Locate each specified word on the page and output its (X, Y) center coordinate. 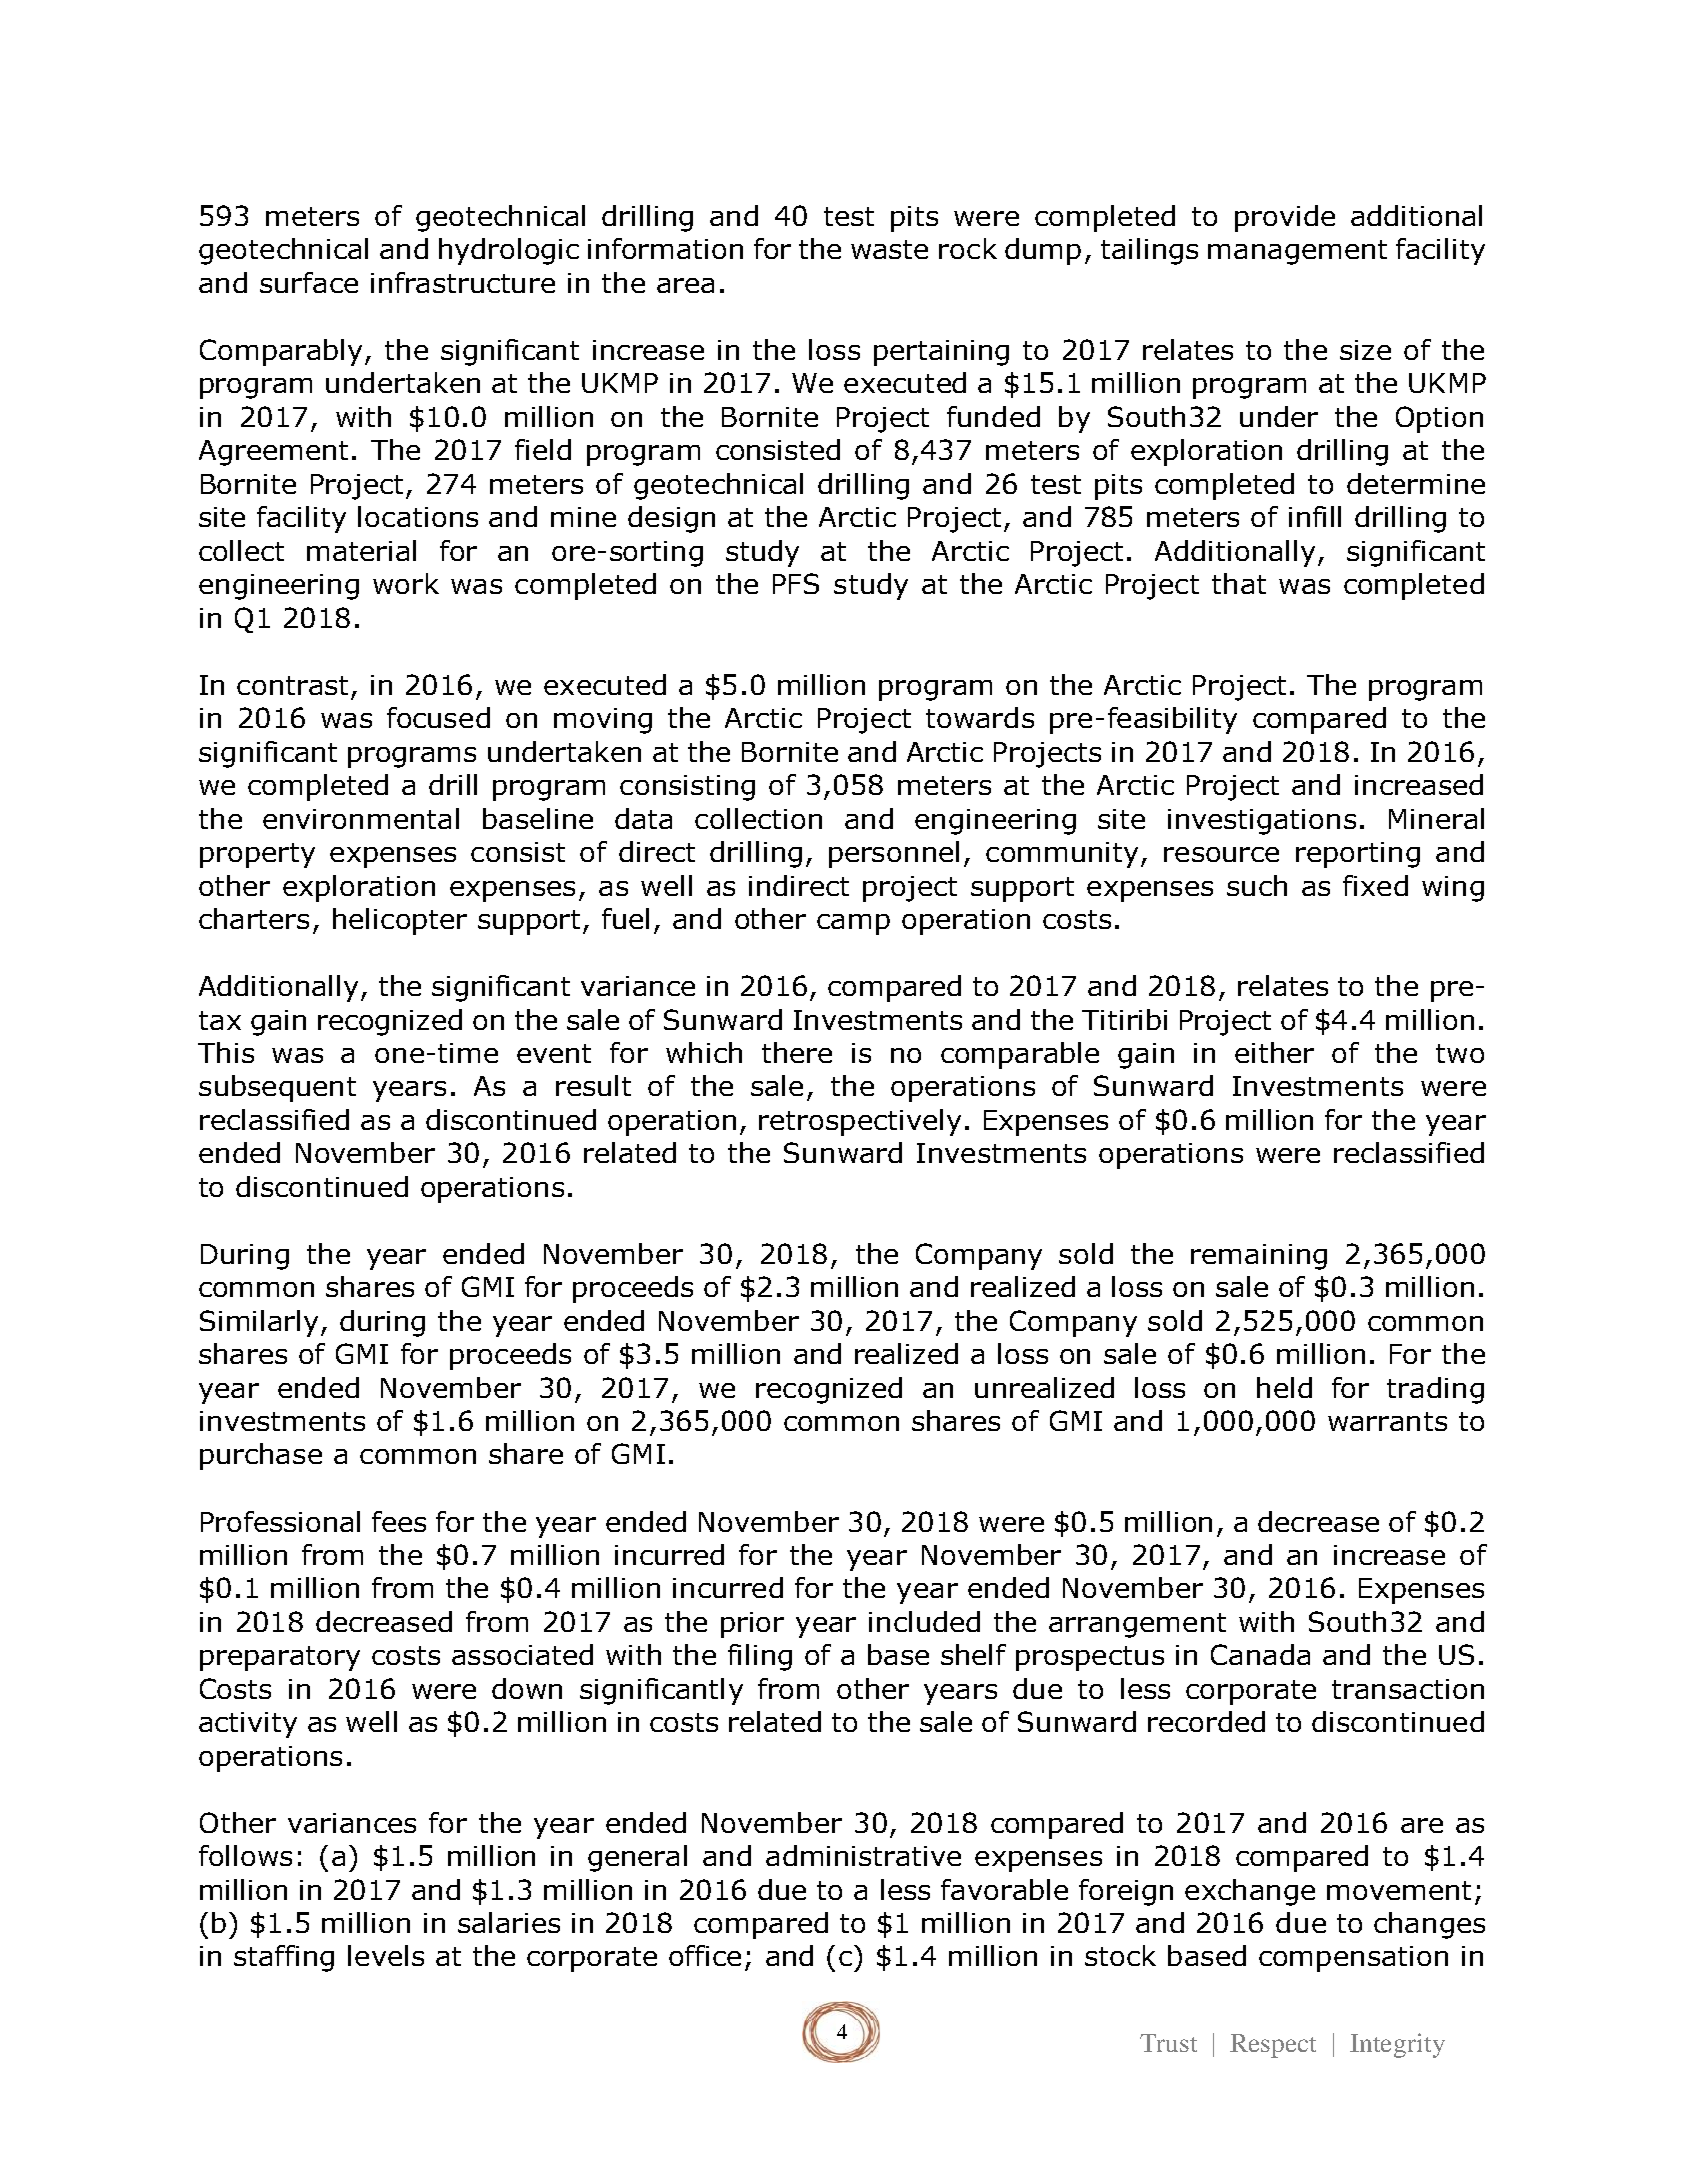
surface (309, 282)
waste (889, 249)
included (924, 1621)
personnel (894, 854)
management (1297, 252)
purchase (261, 1456)
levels (386, 1955)
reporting (1358, 855)
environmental (361, 818)
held (1284, 1387)
